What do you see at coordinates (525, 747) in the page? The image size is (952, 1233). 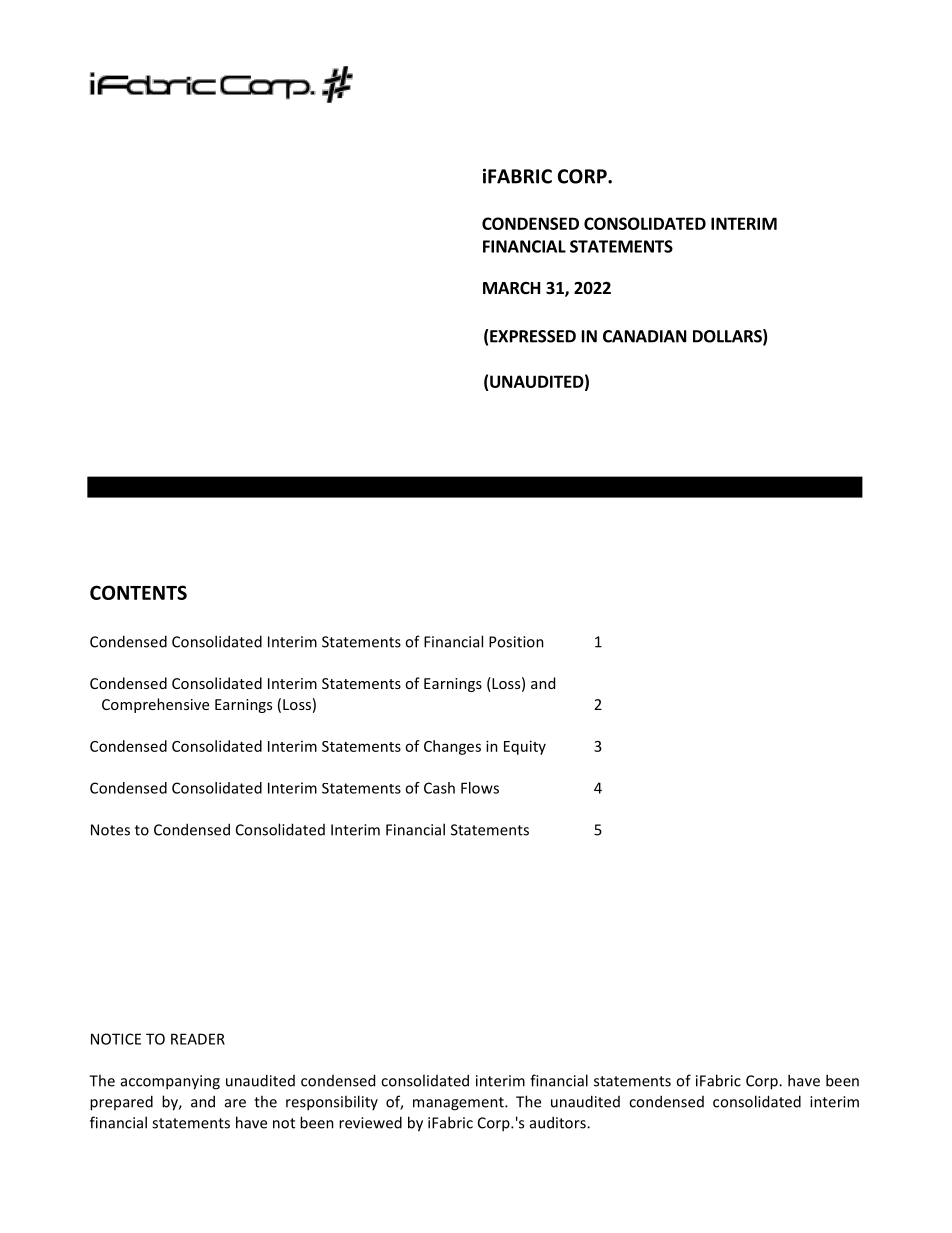 I see `Equity` at bounding box center [525, 747].
